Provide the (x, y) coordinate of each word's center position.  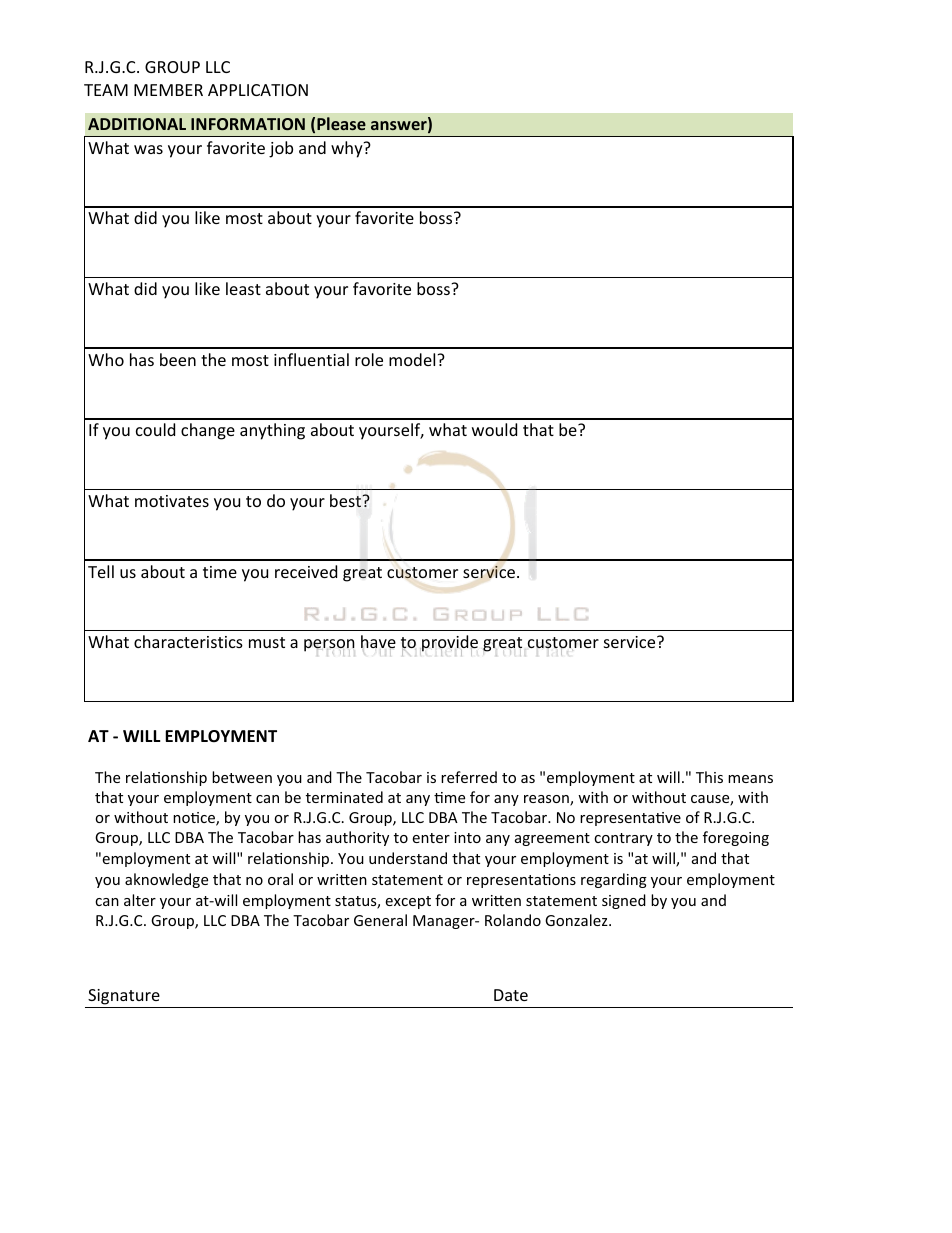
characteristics (188, 641)
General (380, 920)
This (709, 777)
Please (341, 123)
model (413, 359)
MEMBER (168, 90)
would (494, 429)
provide (449, 644)
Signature (124, 997)
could (155, 429)
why (348, 149)
